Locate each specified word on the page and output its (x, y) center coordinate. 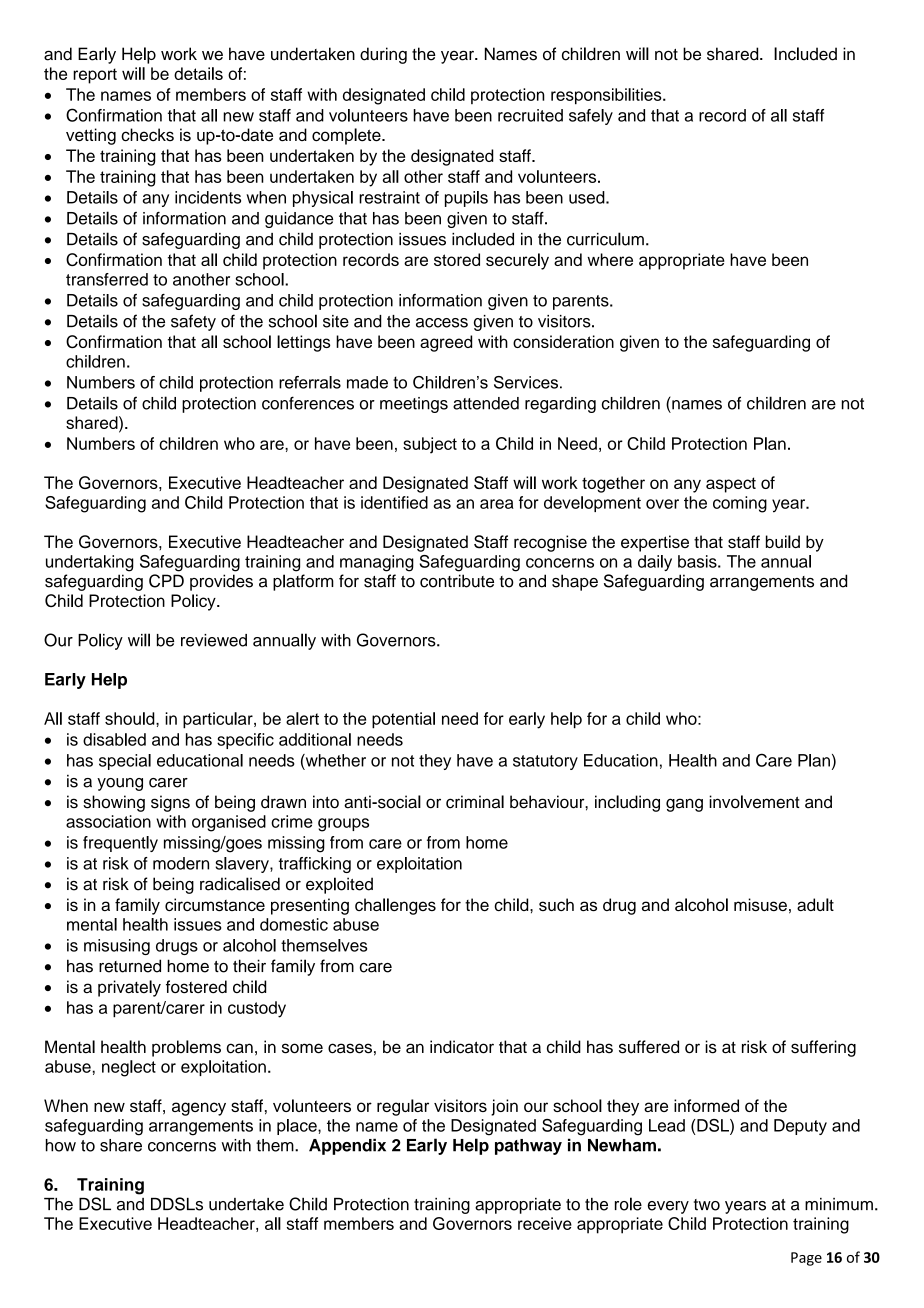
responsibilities (607, 96)
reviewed (214, 640)
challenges (395, 906)
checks (147, 135)
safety (193, 322)
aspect (731, 485)
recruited (530, 115)
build (783, 541)
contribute (457, 581)
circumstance (215, 904)
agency (199, 1109)
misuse (760, 904)
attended (486, 403)
